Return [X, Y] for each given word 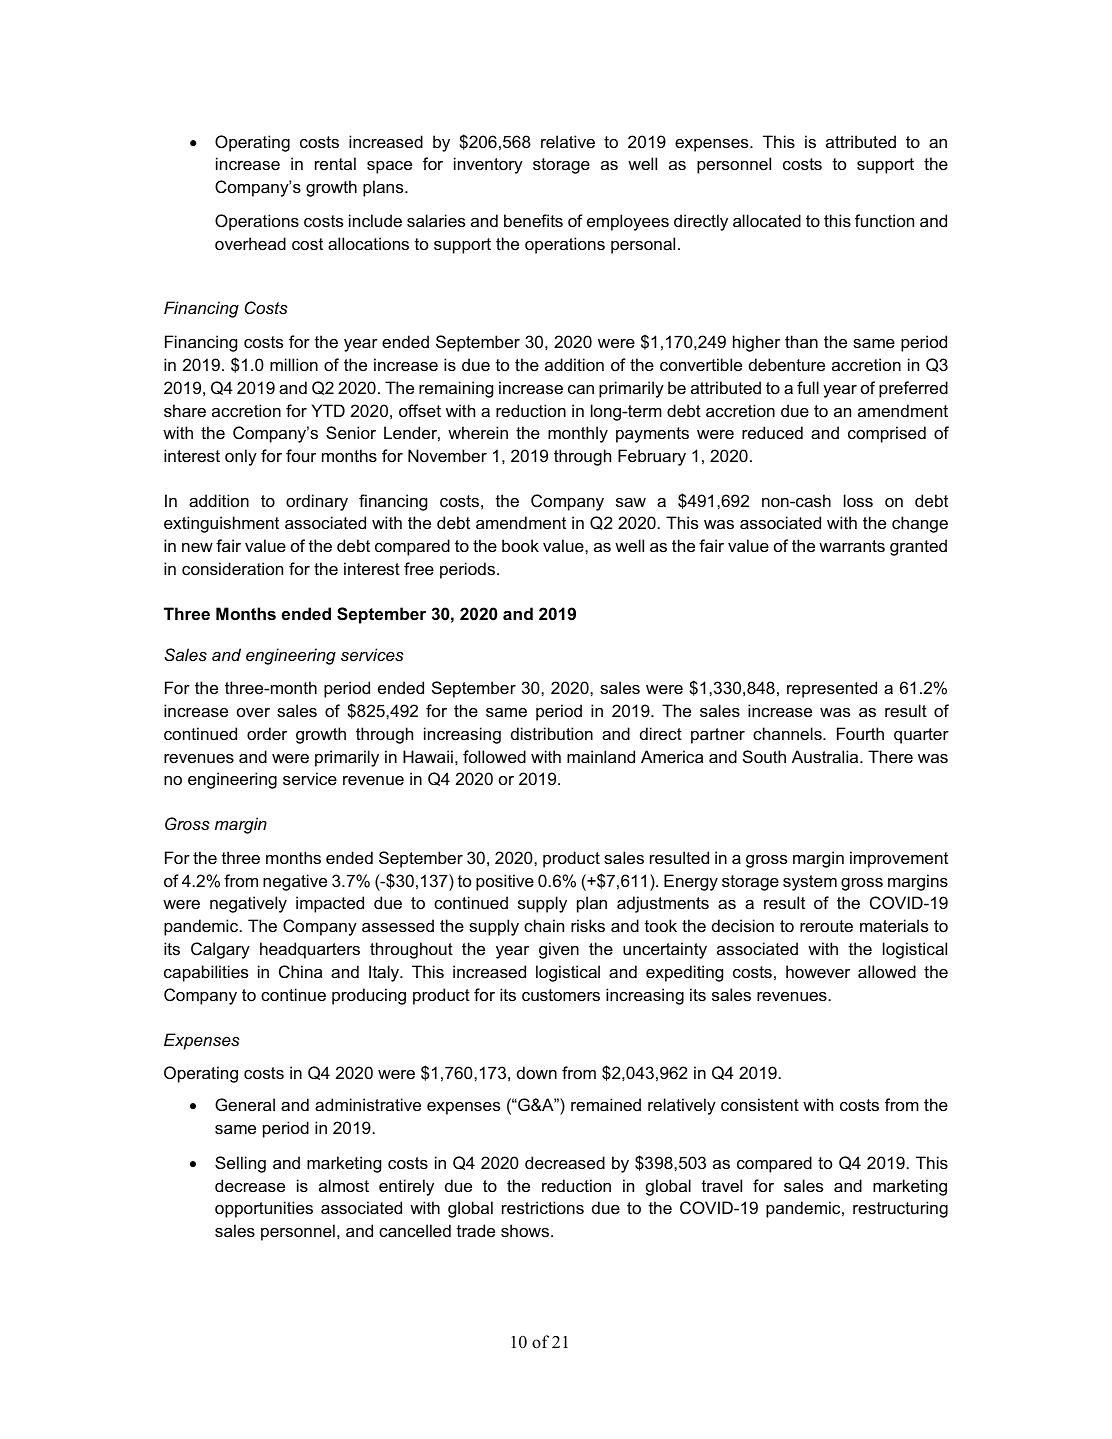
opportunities [264, 1209]
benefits [533, 220]
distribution [552, 733]
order [267, 733]
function [884, 220]
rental [335, 163]
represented [832, 689]
